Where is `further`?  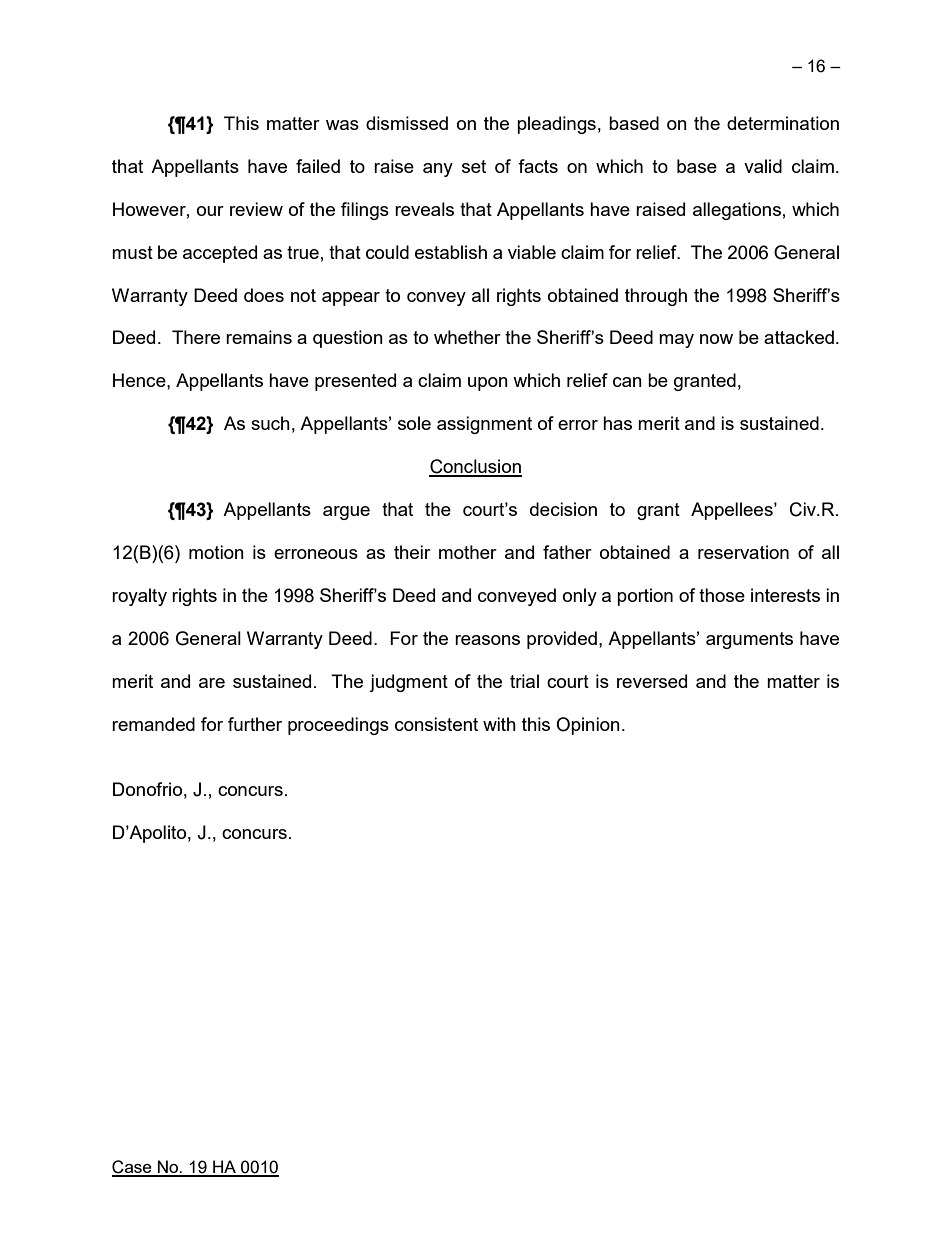
further is located at coordinates (255, 724).
